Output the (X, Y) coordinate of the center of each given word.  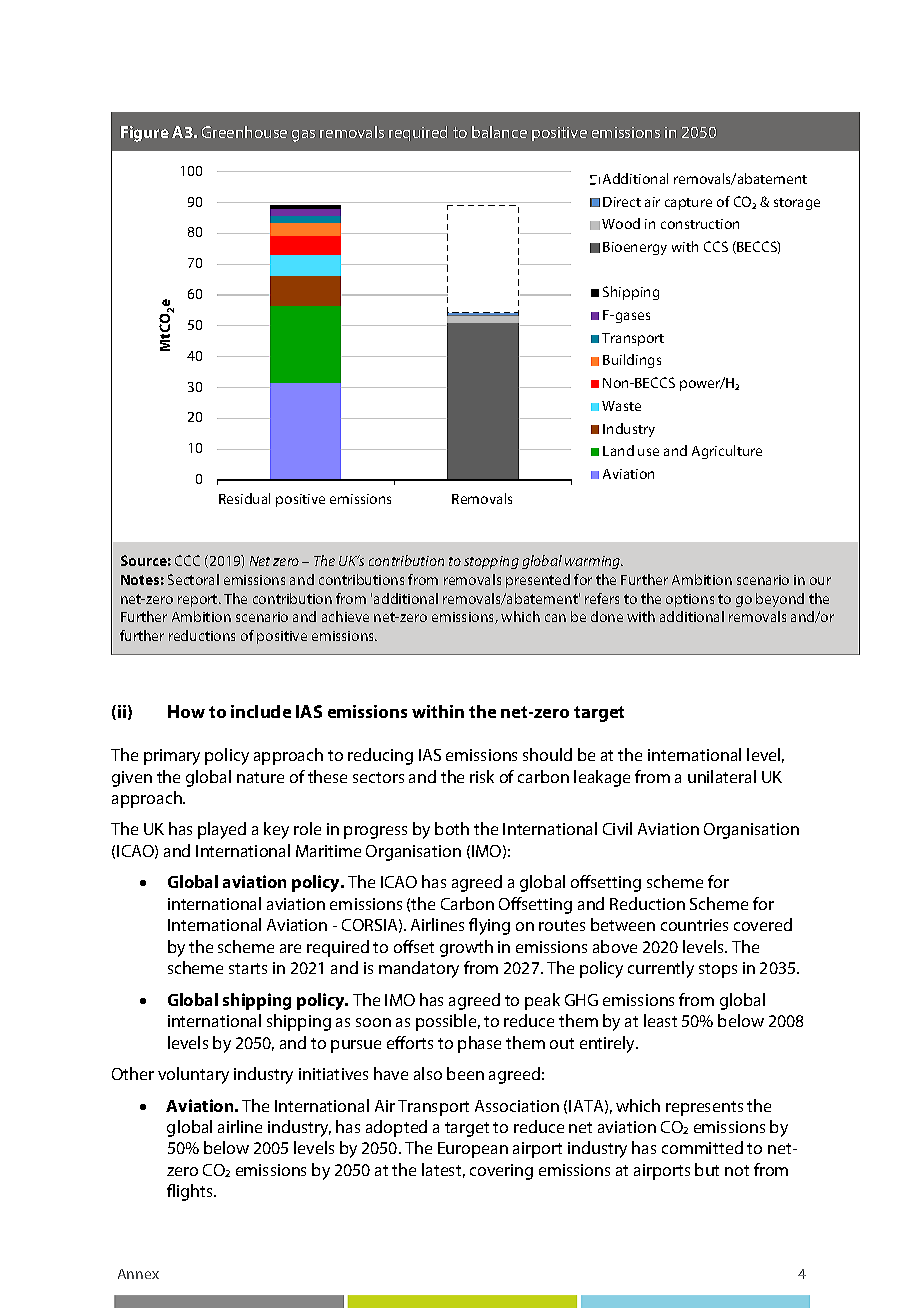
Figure (145, 134)
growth (466, 948)
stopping (491, 562)
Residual (244, 498)
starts (248, 968)
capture (688, 204)
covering (501, 1172)
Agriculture (727, 452)
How (186, 711)
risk (482, 776)
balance (499, 132)
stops (718, 970)
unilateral (722, 776)
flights (191, 1192)
